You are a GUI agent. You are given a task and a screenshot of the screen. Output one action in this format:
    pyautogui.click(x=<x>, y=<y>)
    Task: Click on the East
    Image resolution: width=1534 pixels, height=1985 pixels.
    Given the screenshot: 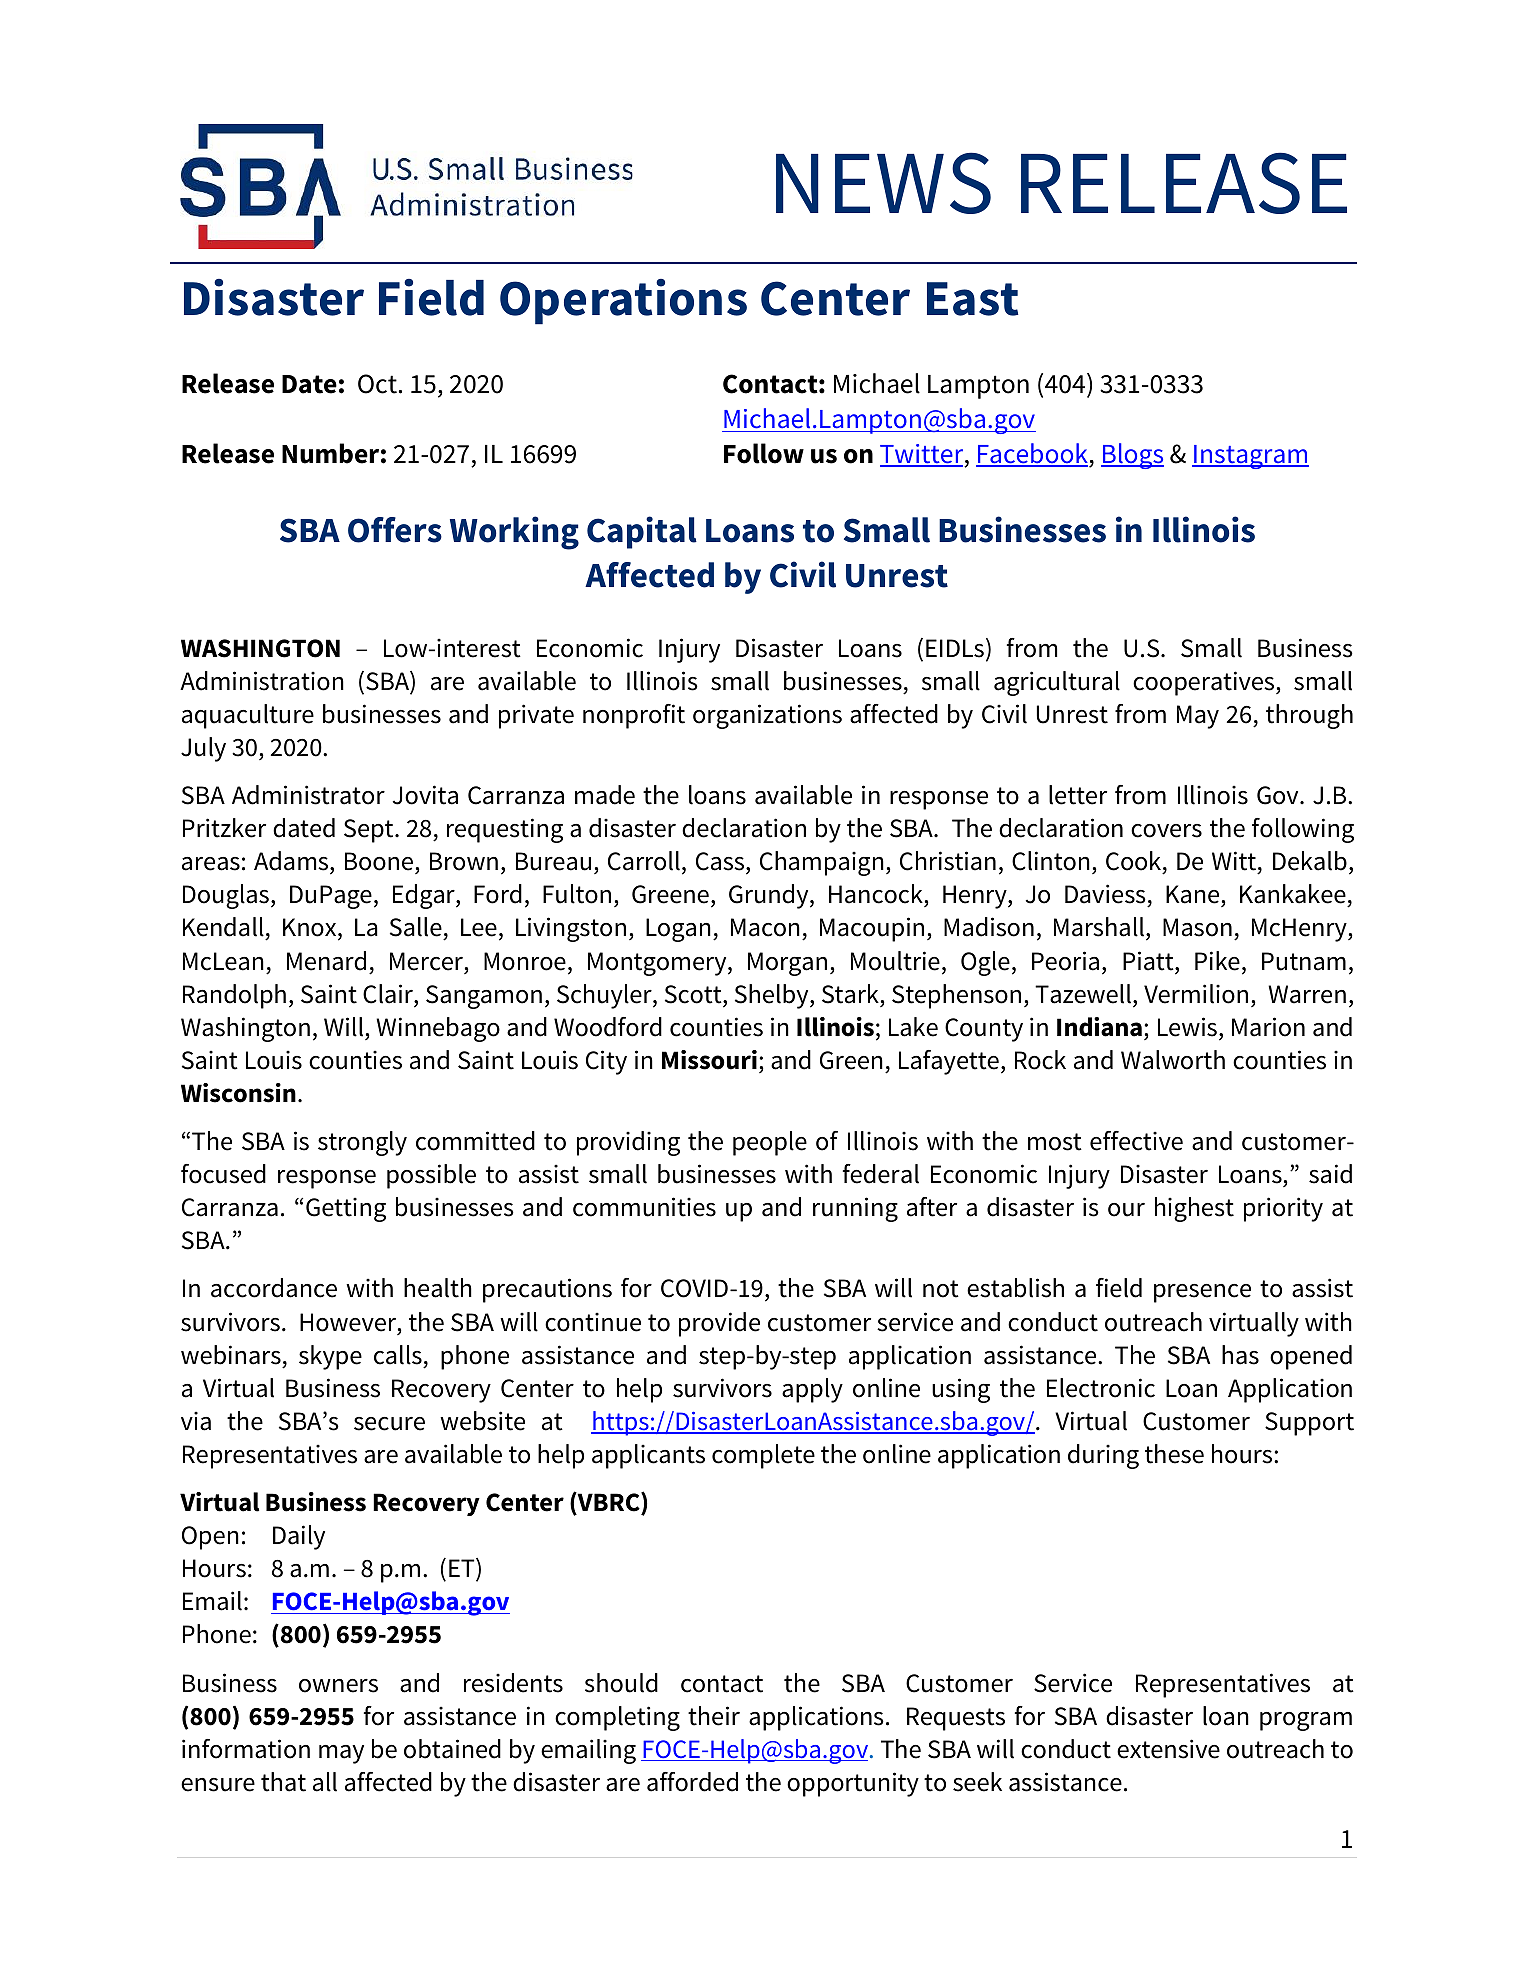 What is the action you would take?
    pyautogui.click(x=972, y=299)
